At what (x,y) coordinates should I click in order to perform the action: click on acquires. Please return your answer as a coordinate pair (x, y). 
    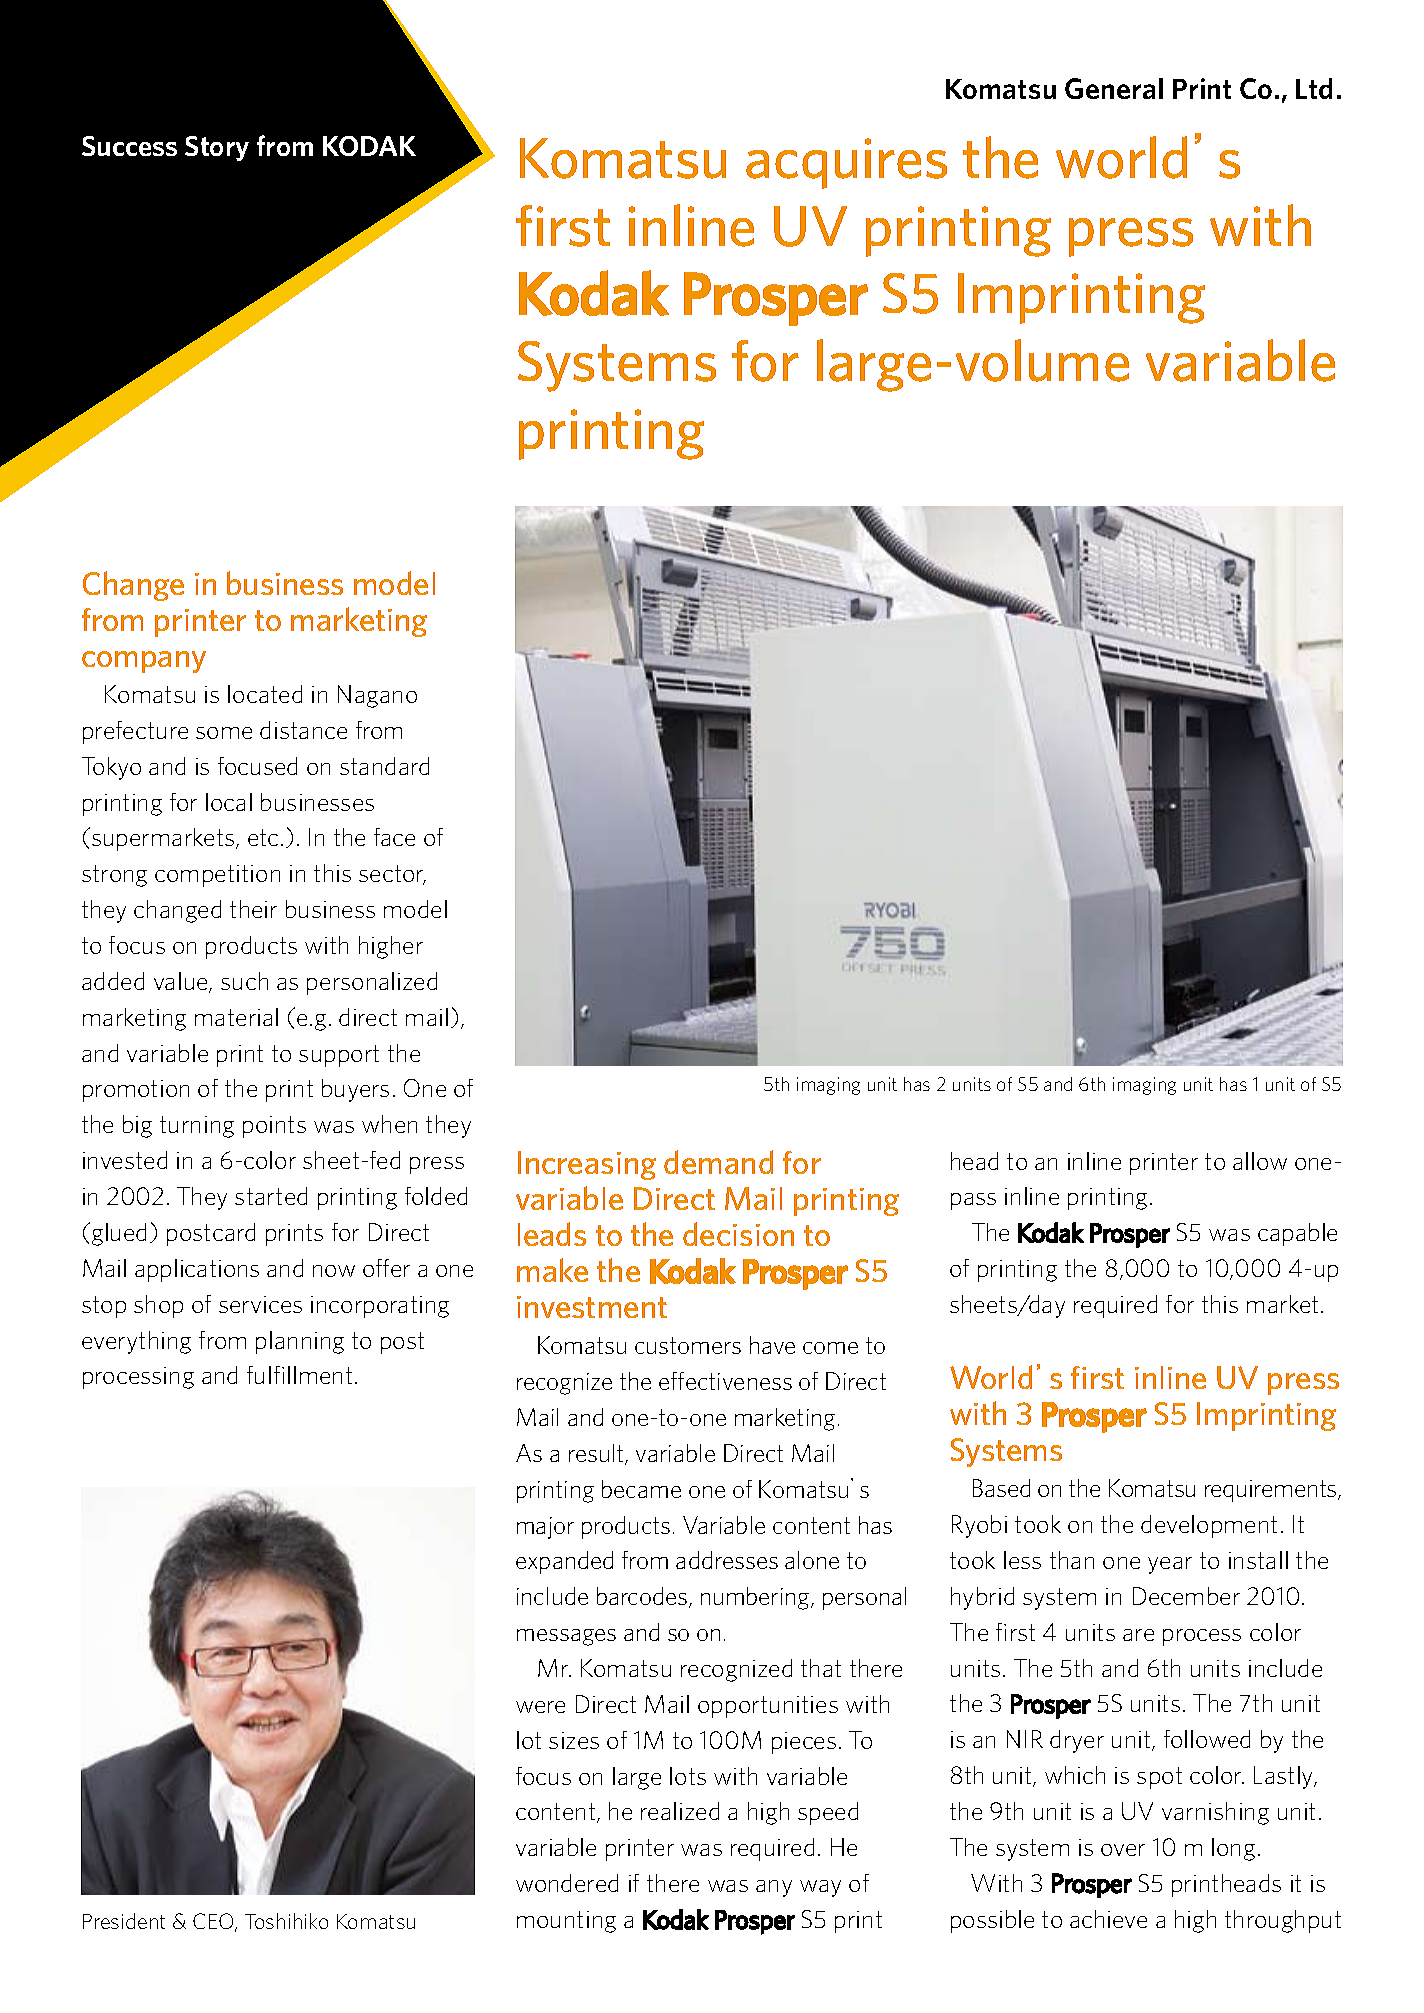
    Looking at the image, I should click on (846, 163).
